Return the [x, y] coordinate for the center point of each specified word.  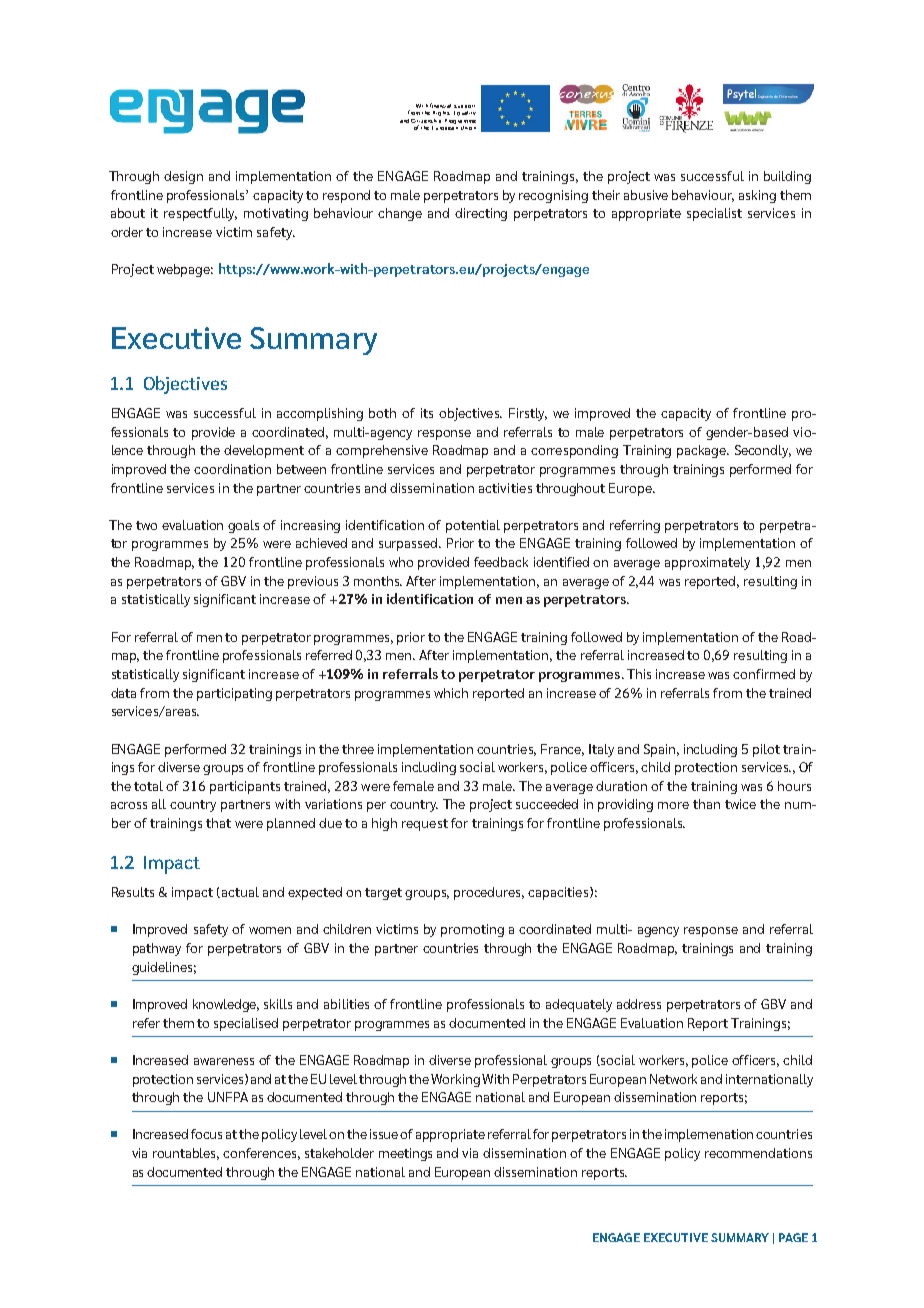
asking [757, 196]
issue [385, 1134]
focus [206, 1134]
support [464, 106]
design [183, 177]
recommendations [758, 1153]
